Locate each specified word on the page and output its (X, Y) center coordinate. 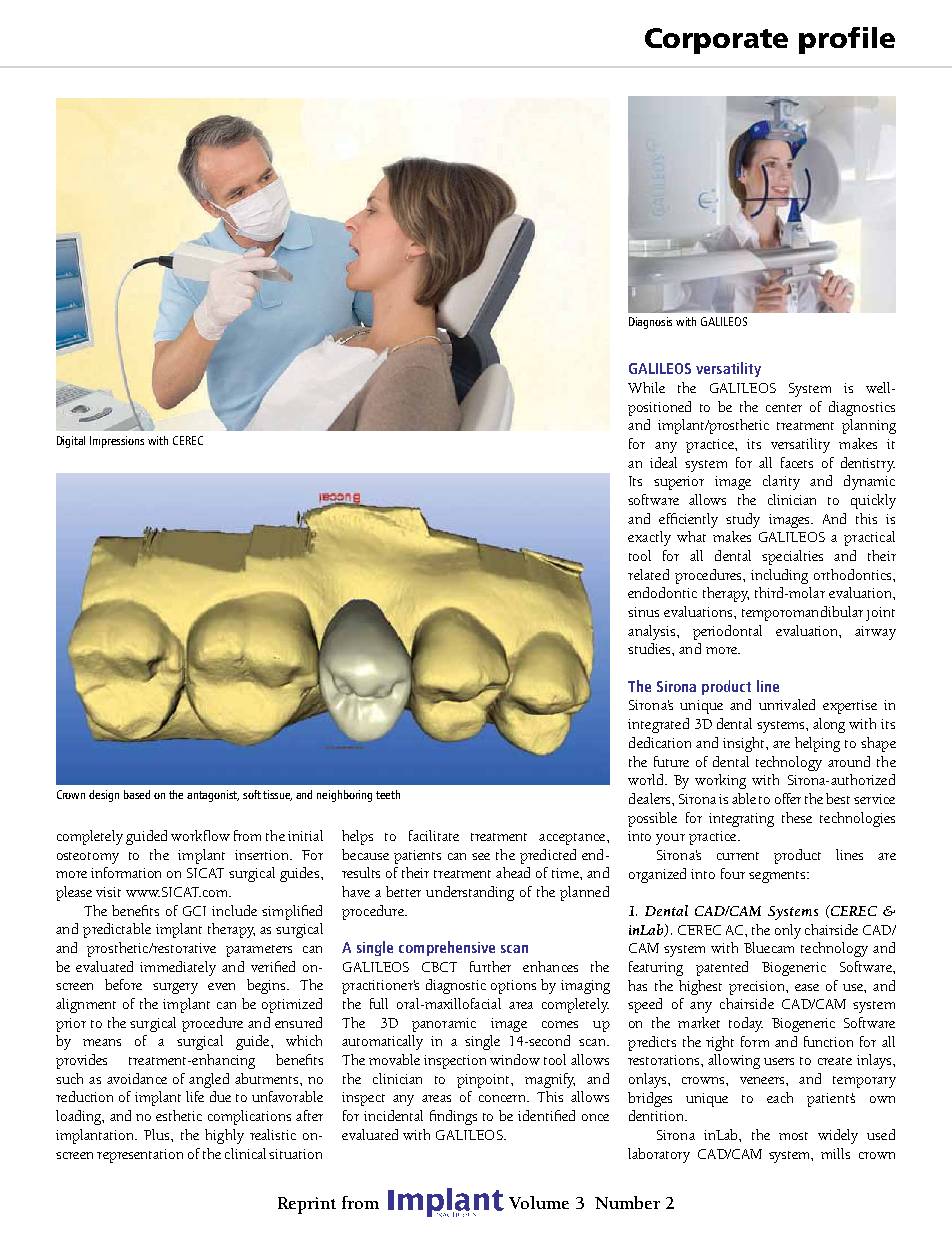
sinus (643, 612)
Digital (71, 442)
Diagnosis (650, 323)
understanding (470, 893)
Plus (158, 1134)
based (137, 794)
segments (778, 877)
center (784, 408)
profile (847, 40)
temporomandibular (802, 613)
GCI (194, 911)
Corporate (716, 41)
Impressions (117, 442)
